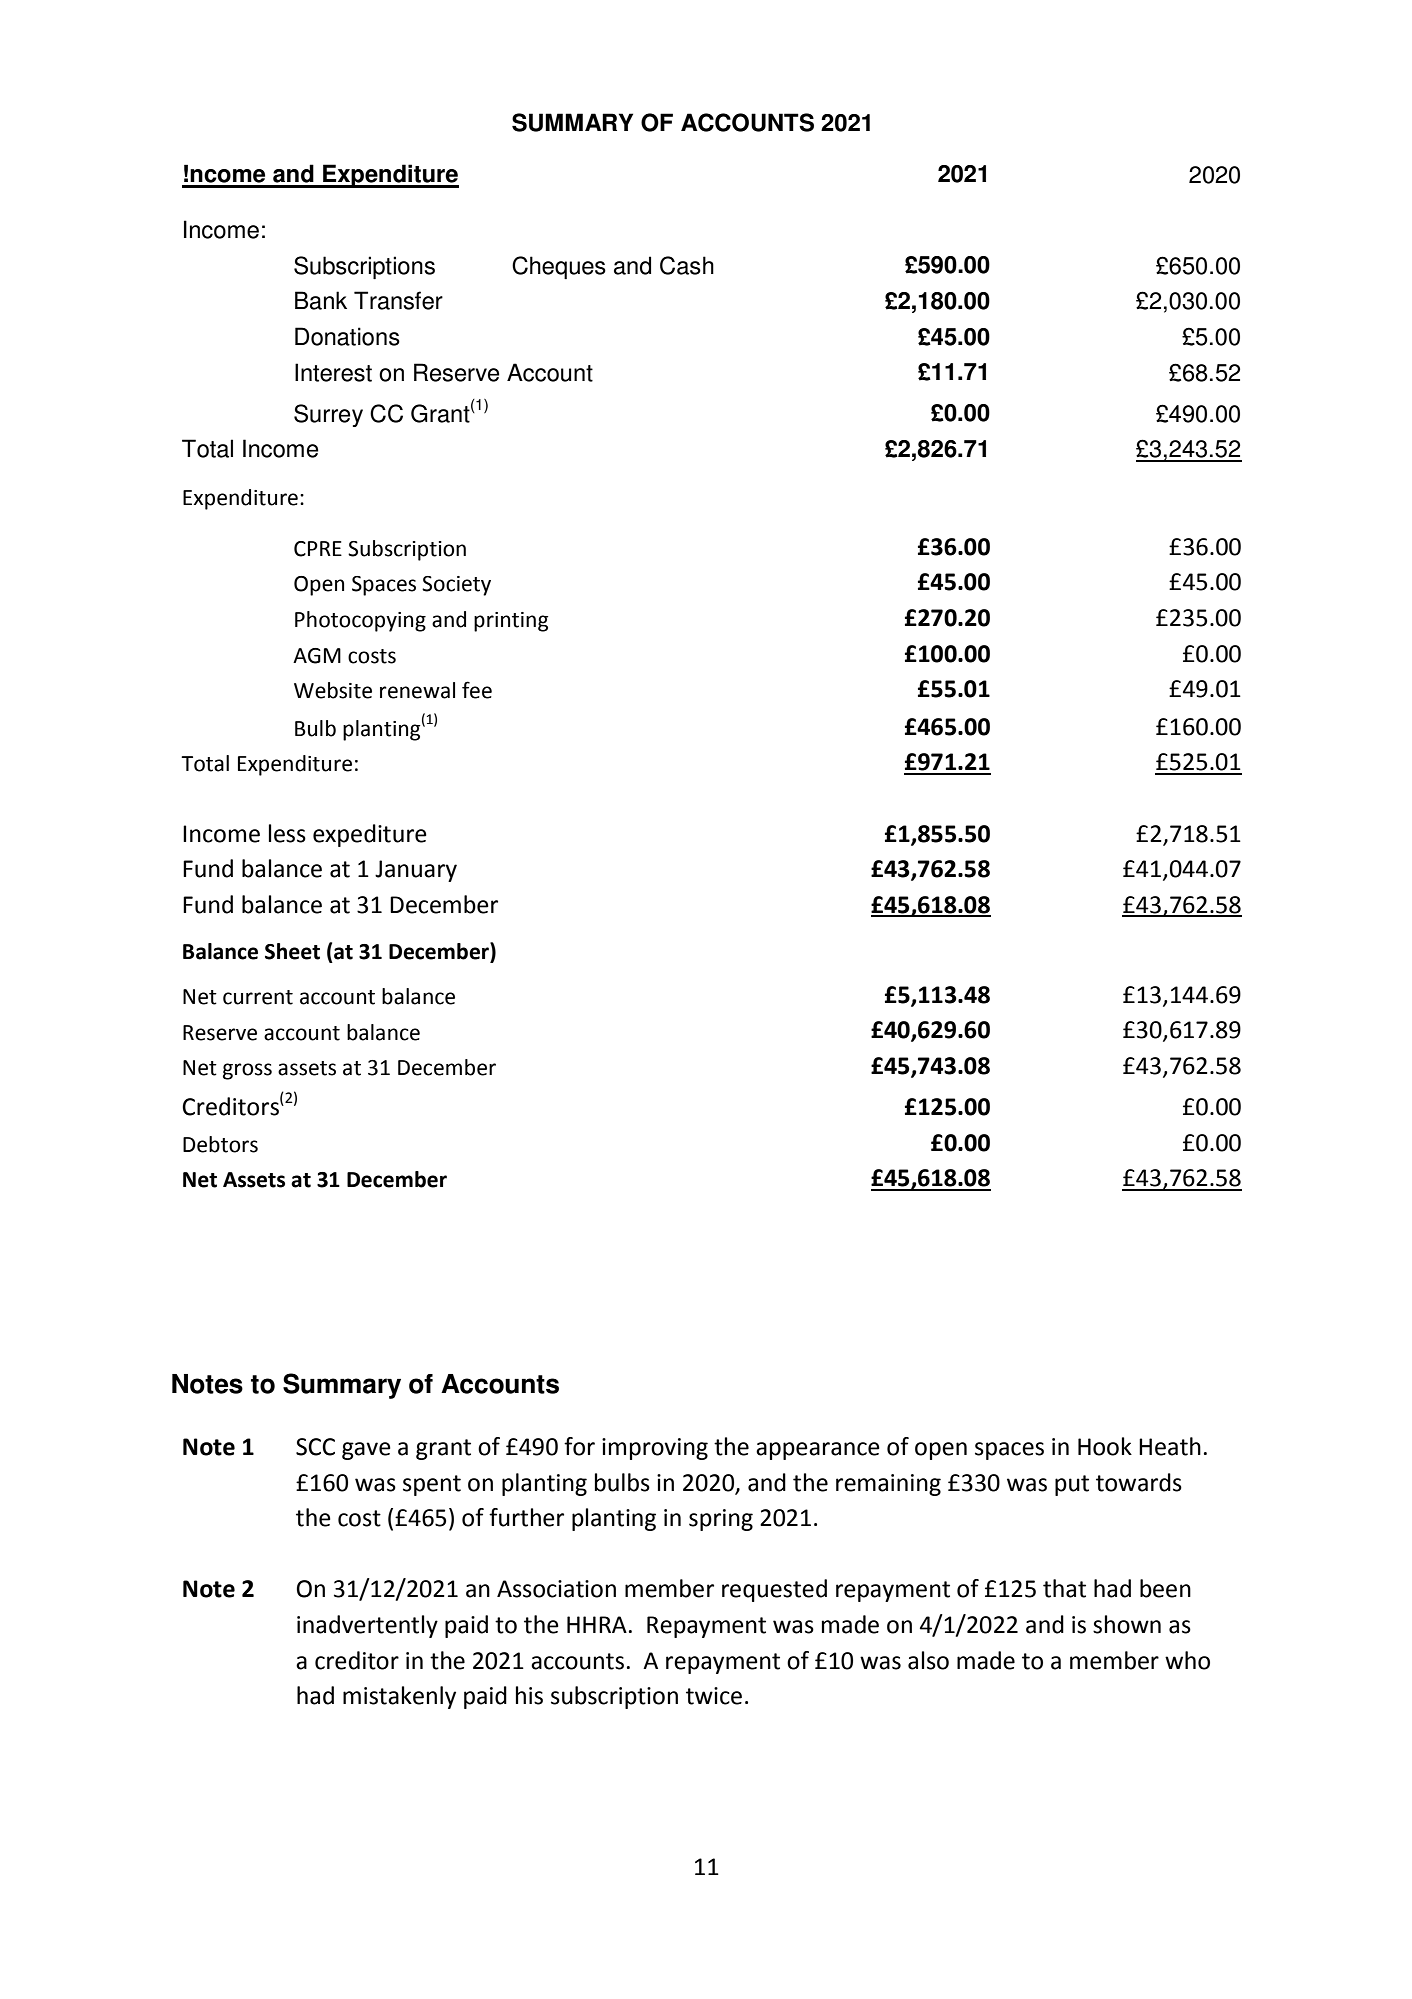  Describe the element at coordinates (416, 871) in the screenshot. I see `January` at that location.
